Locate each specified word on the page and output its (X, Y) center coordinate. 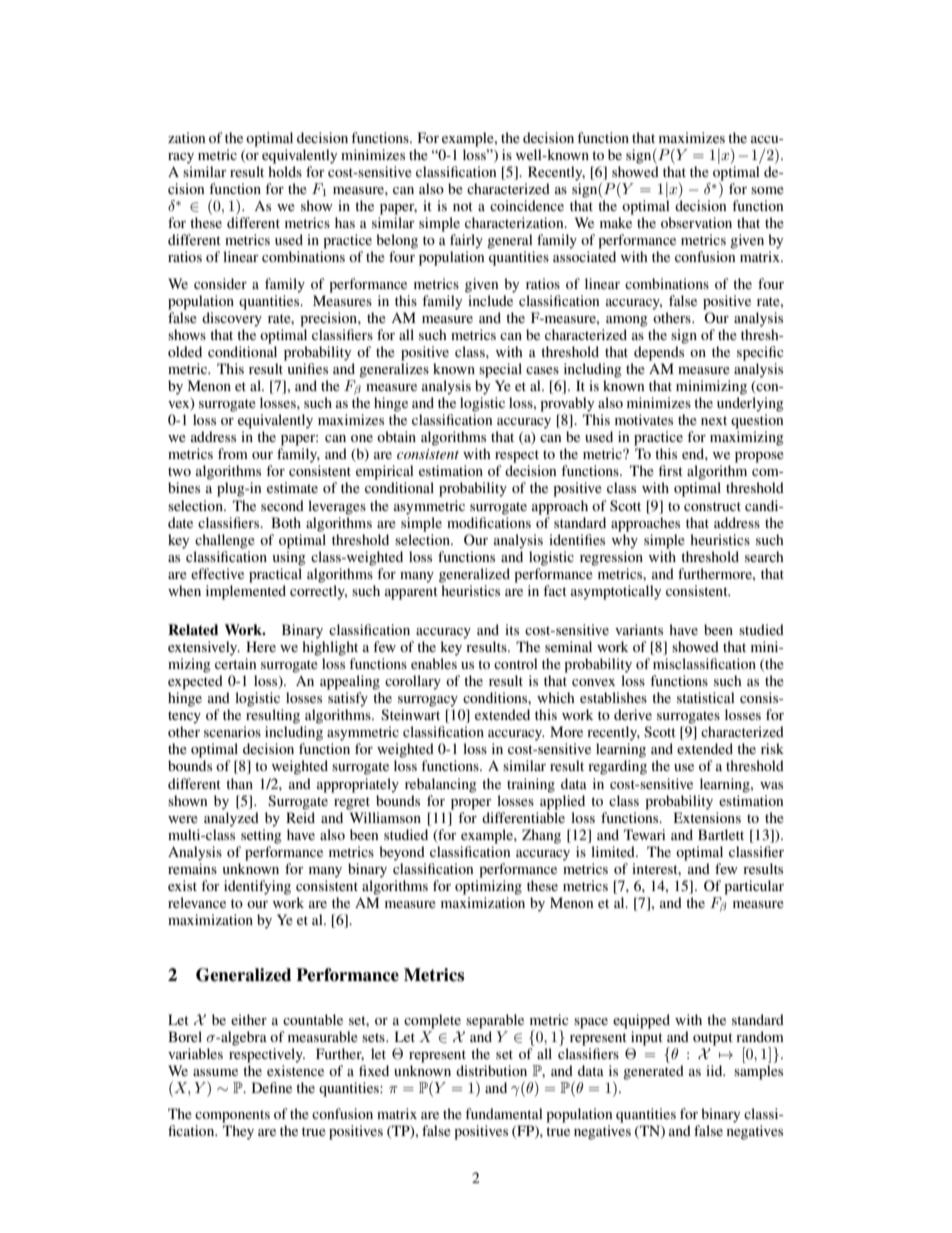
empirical (385, 472)
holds (285, 171)
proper (471, 804)
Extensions (707, 817)
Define (272, 1087)
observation (696, 222)
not (463, 206)
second (282, 505)
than (239, 783)
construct (712, 506)
